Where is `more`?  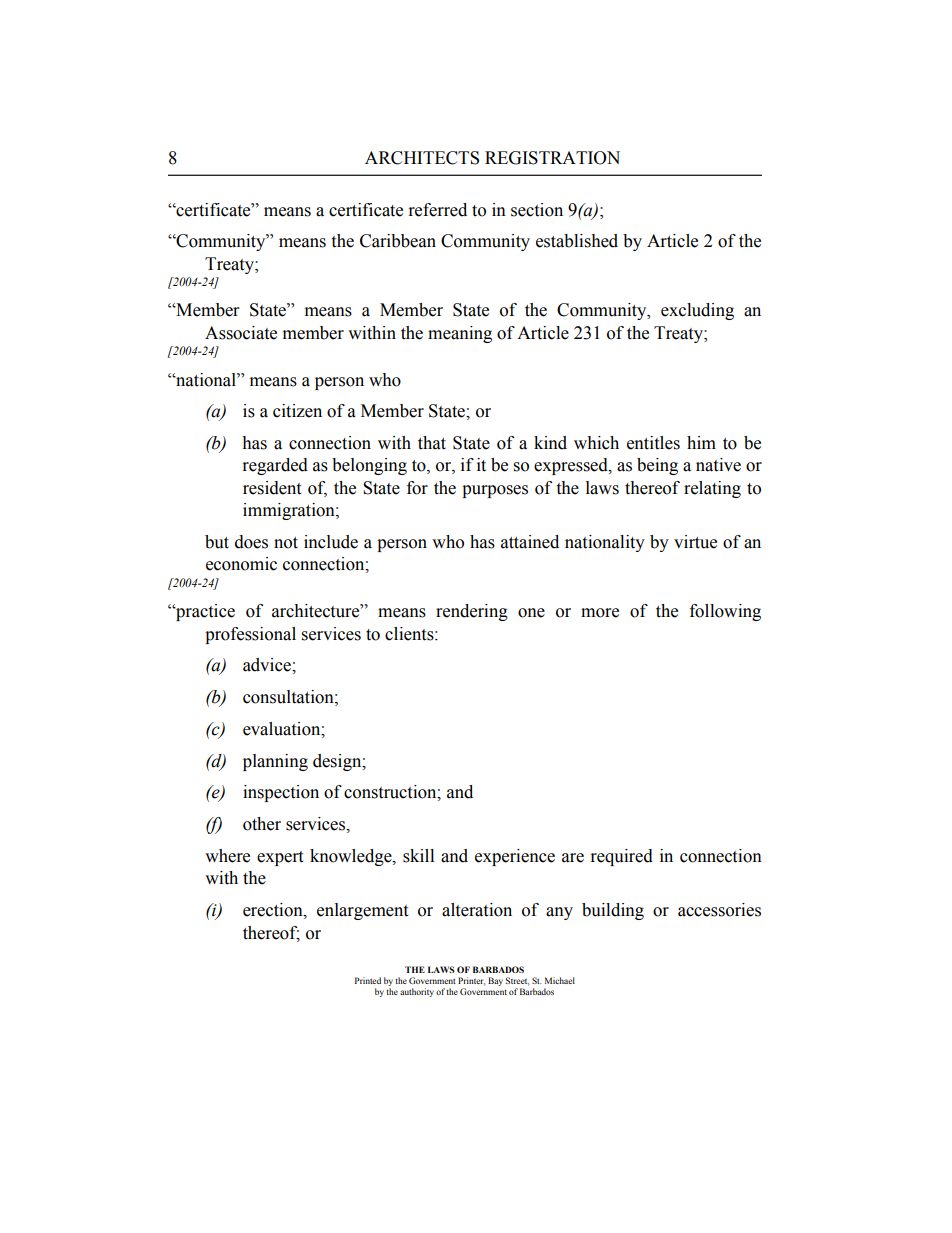
more is located at coordinates (600, 613).
